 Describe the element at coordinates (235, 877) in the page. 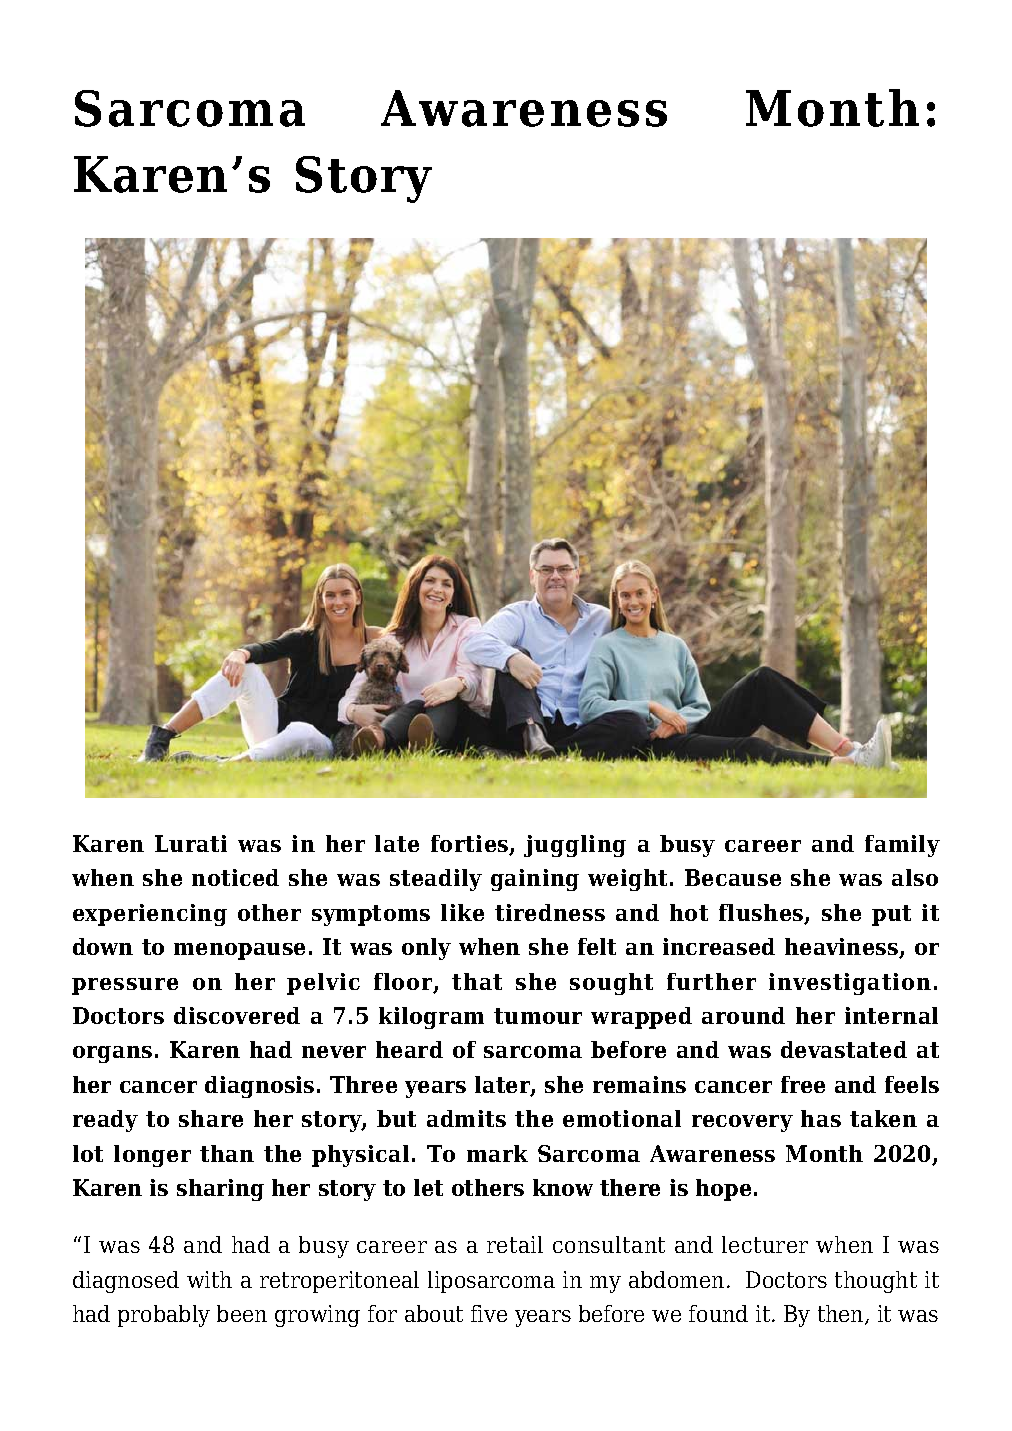

I see `noticed` at that location.
